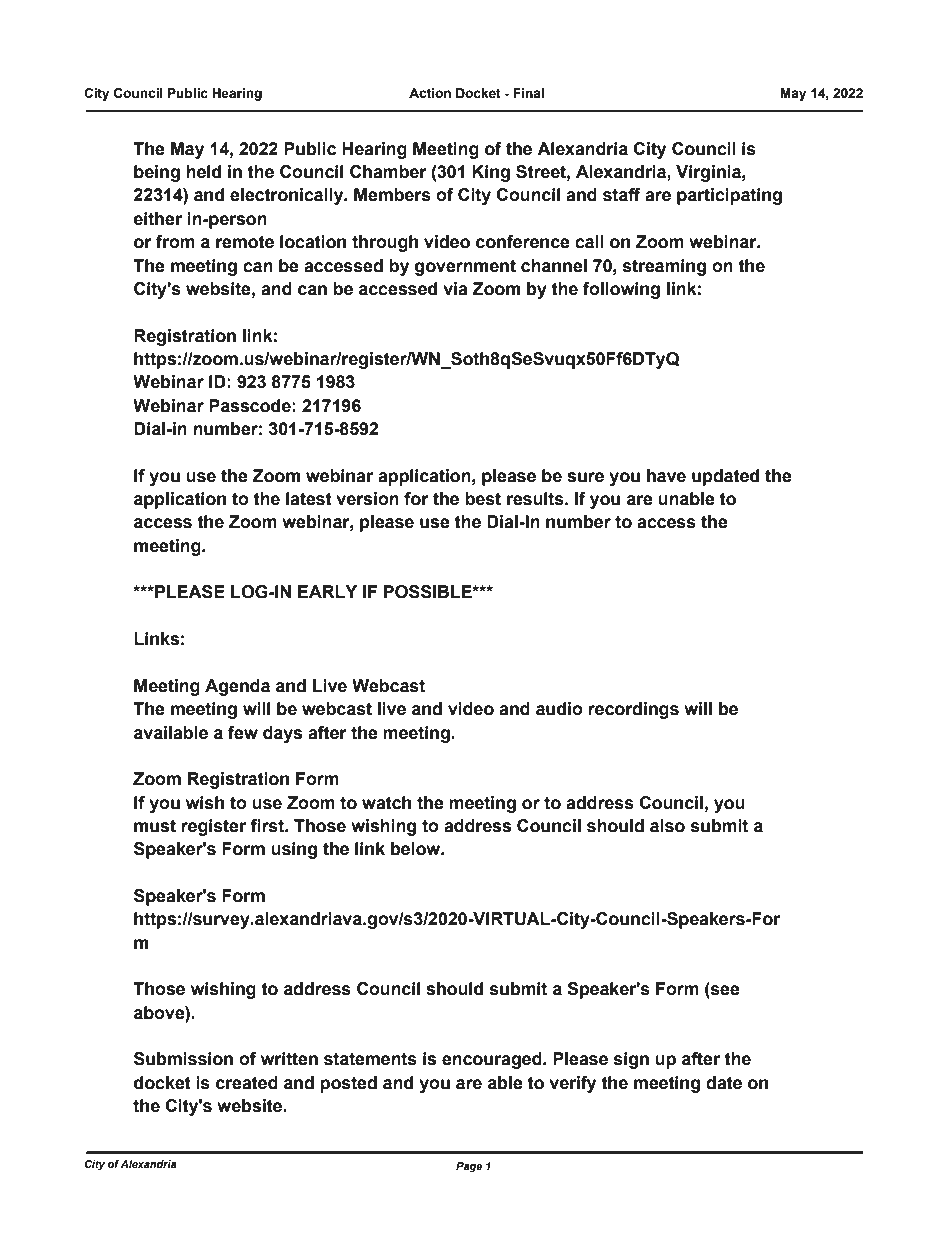 The height and width of the document is (1233, 952). What do you see at coordinates (243, 733) in the document?
I see `few` at bounding box center [243, 733].
